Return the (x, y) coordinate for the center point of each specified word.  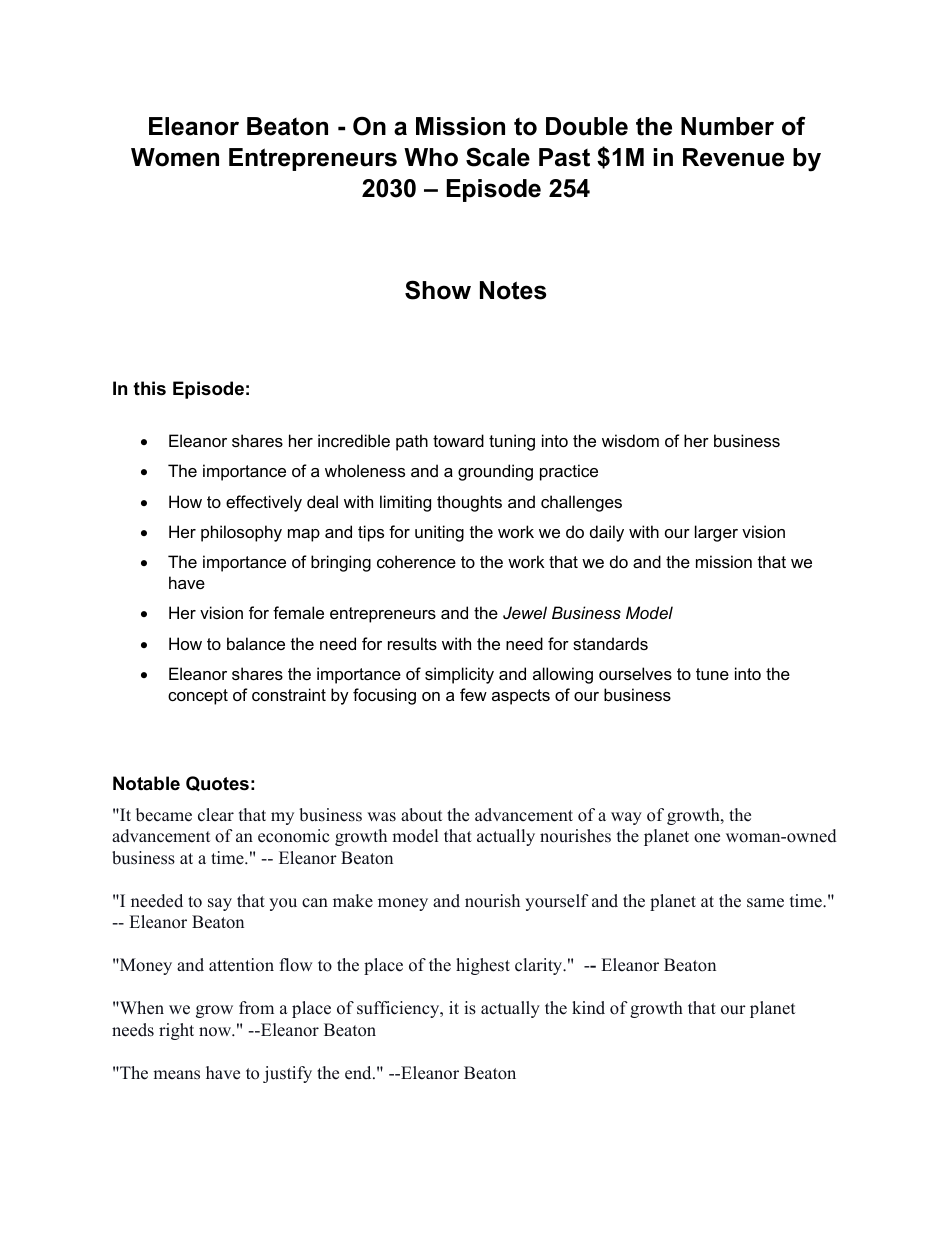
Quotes (217, 783)
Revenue (733, 157)
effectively (264, 503)
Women (175, 157)
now (216, 1032)
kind (588, 1008)
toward (458, 440)
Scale (498, 157)
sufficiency (399, 1009)
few (473, 694)
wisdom (630, 440)
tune (712, 674)
